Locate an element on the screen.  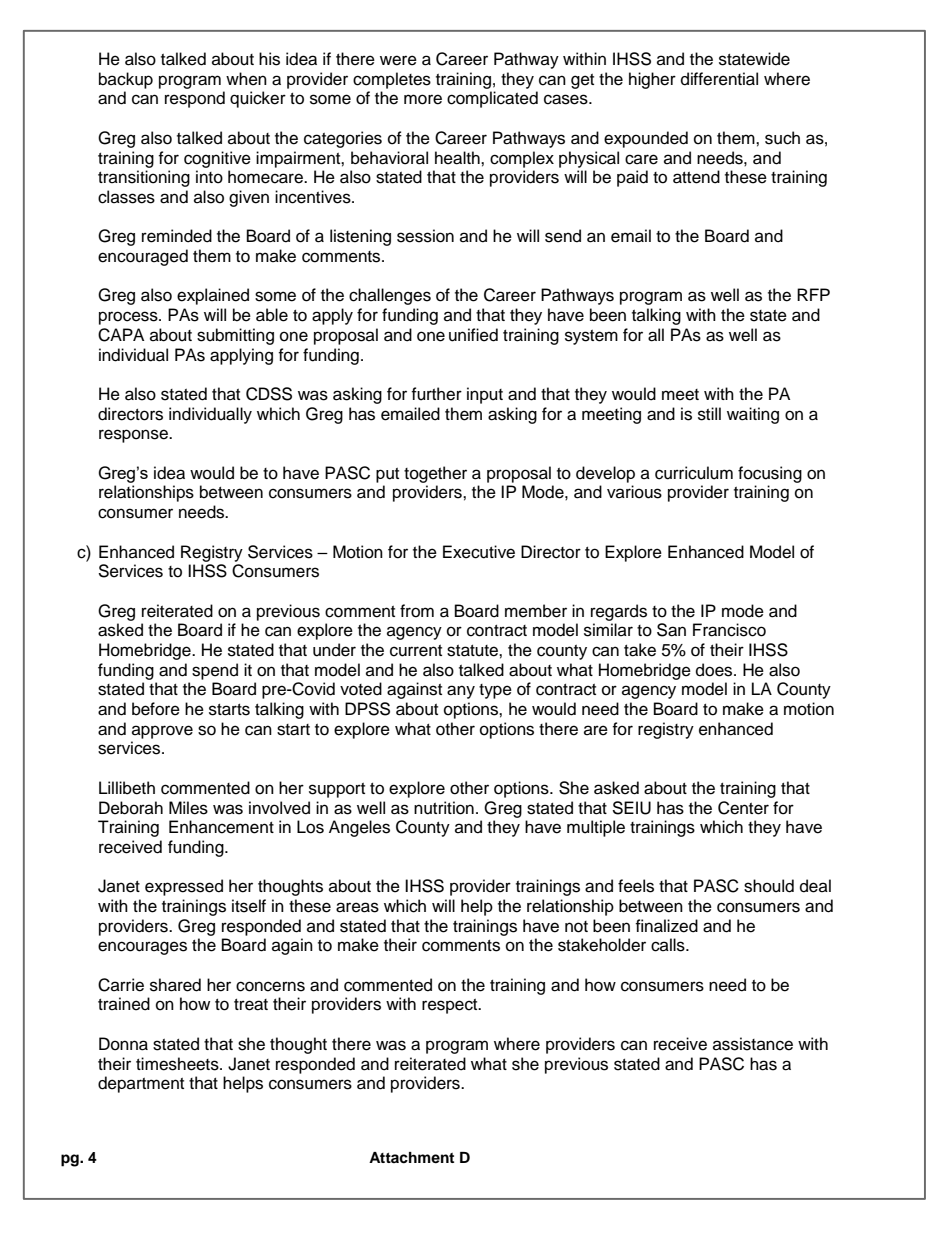
still is located at coordinates (709, 414).
